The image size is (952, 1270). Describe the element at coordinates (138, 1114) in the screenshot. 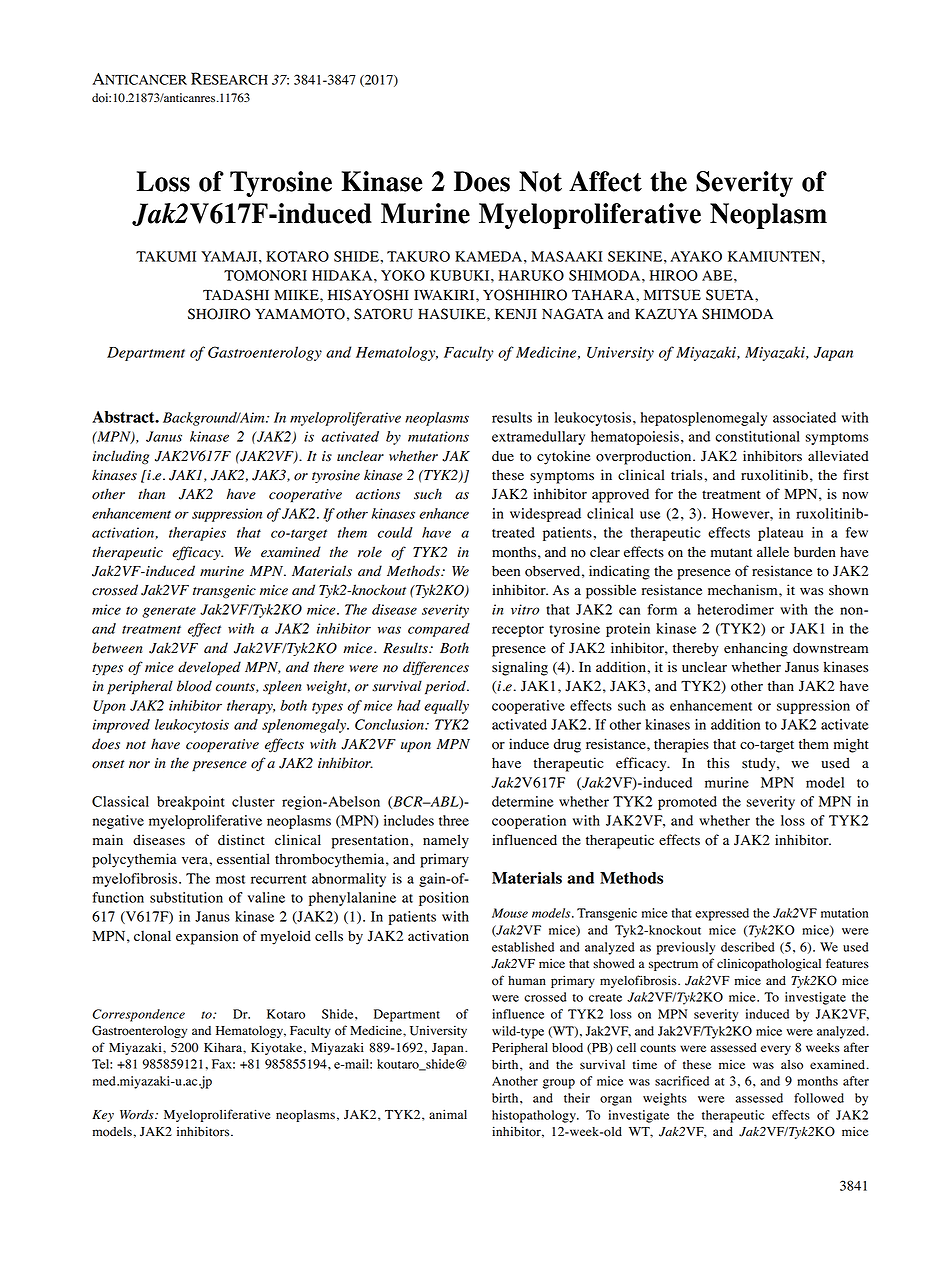

I see `Words` at that location.
